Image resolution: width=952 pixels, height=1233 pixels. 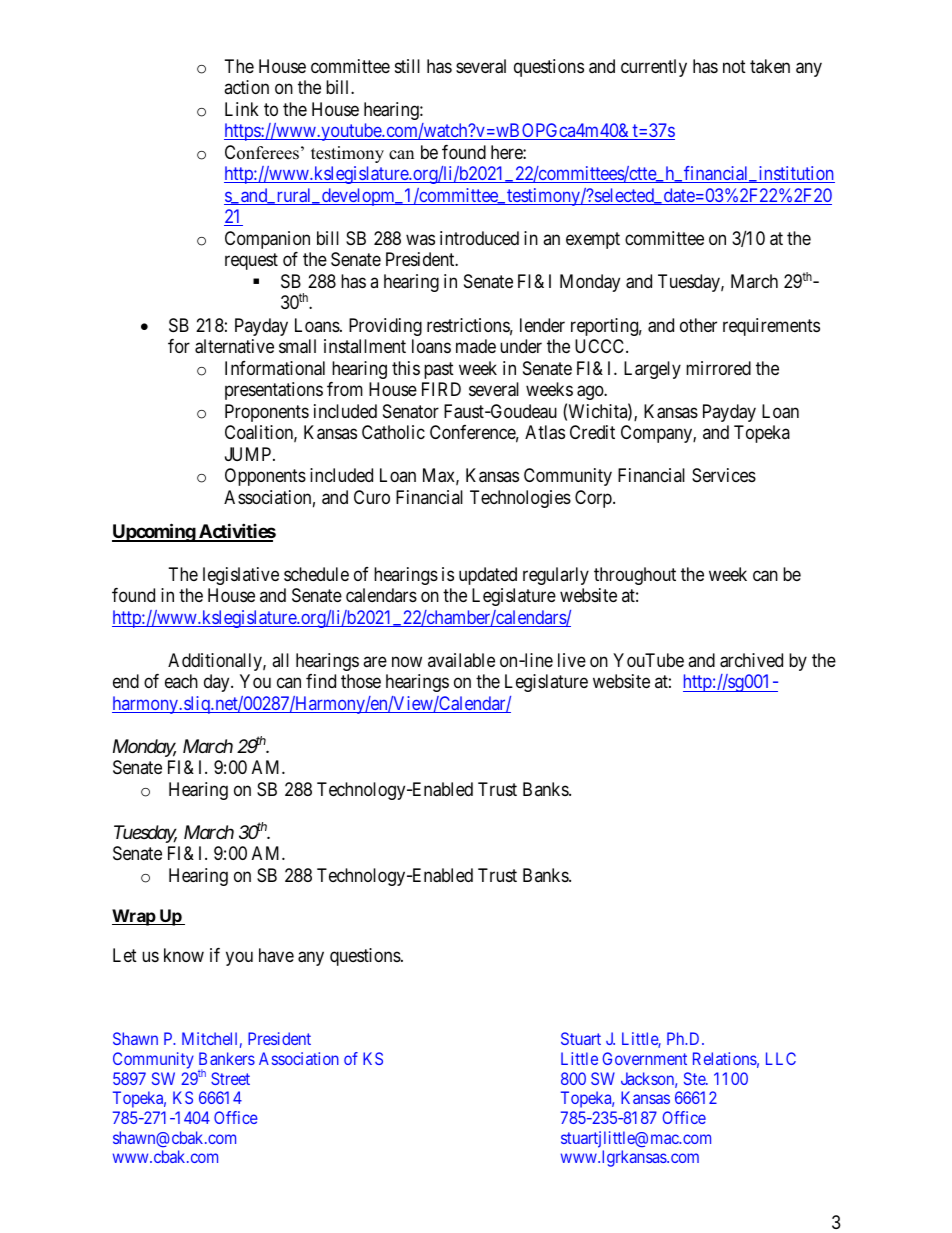 What do you see at coordinates (695, 1078) in the image?
I see `Ste` at bounding box center [695, 1078].
